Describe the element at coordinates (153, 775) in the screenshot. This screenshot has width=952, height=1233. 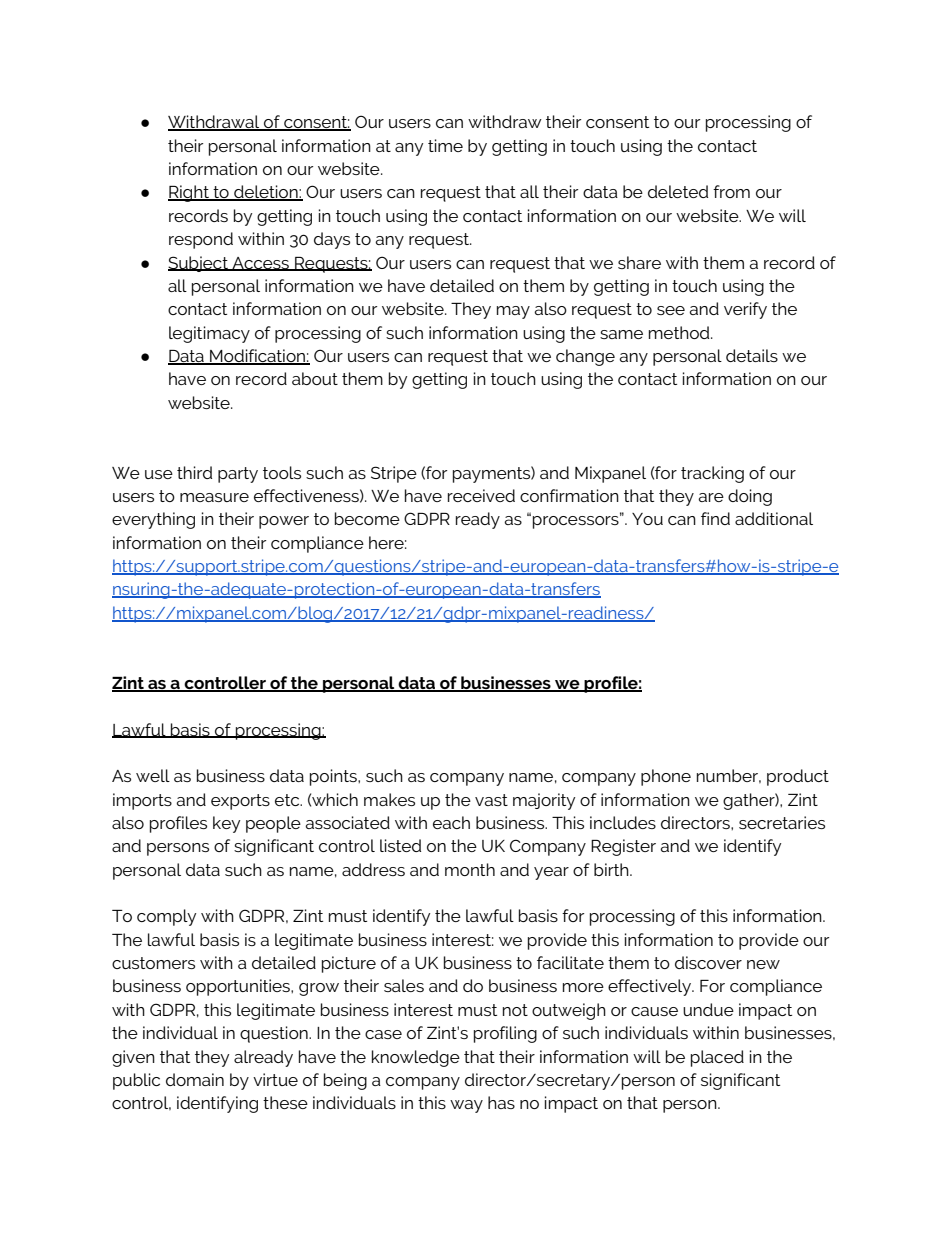
I see `well` at that location.
